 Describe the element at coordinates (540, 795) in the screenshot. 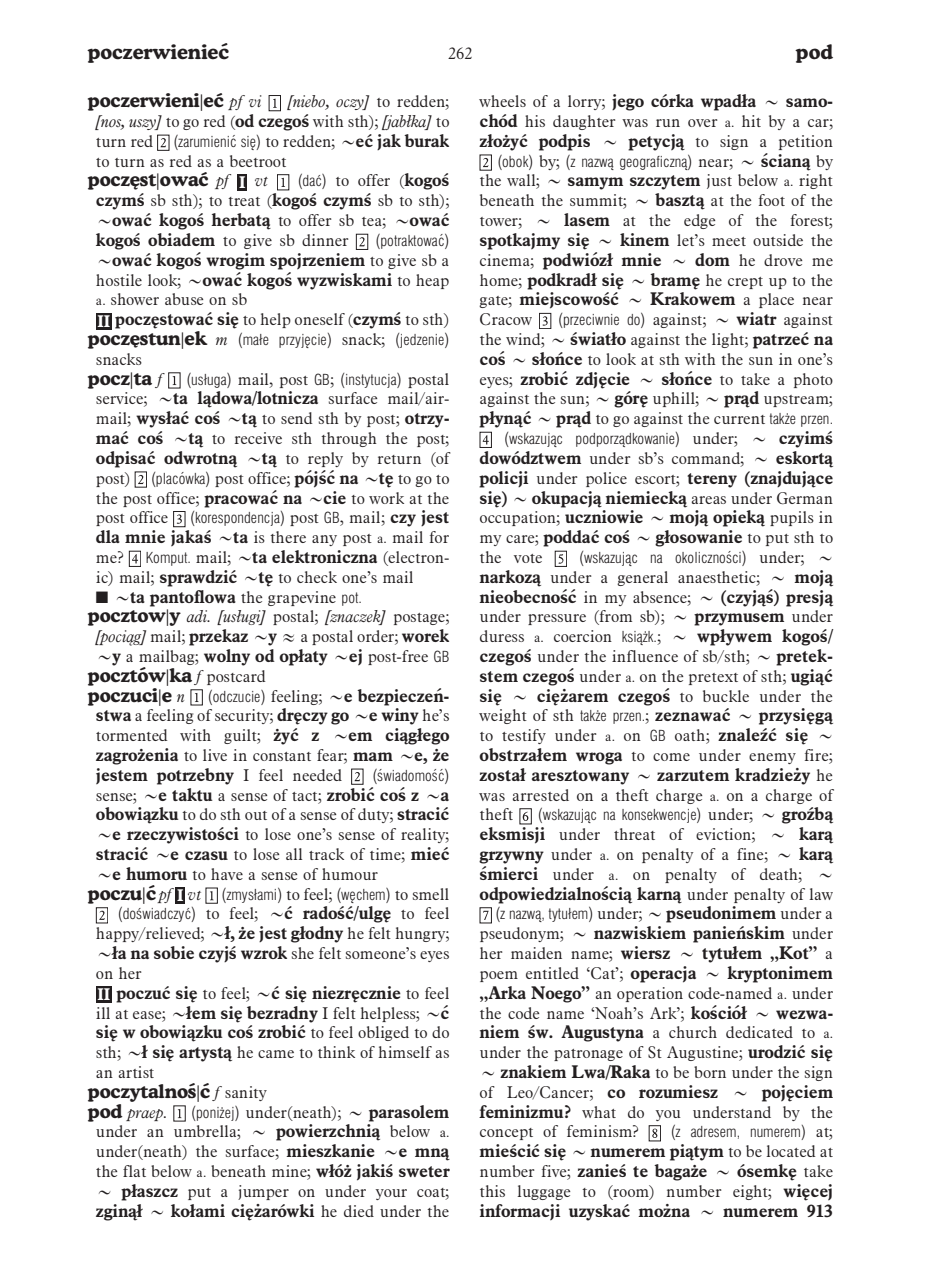

I see `arrested` at that location.
